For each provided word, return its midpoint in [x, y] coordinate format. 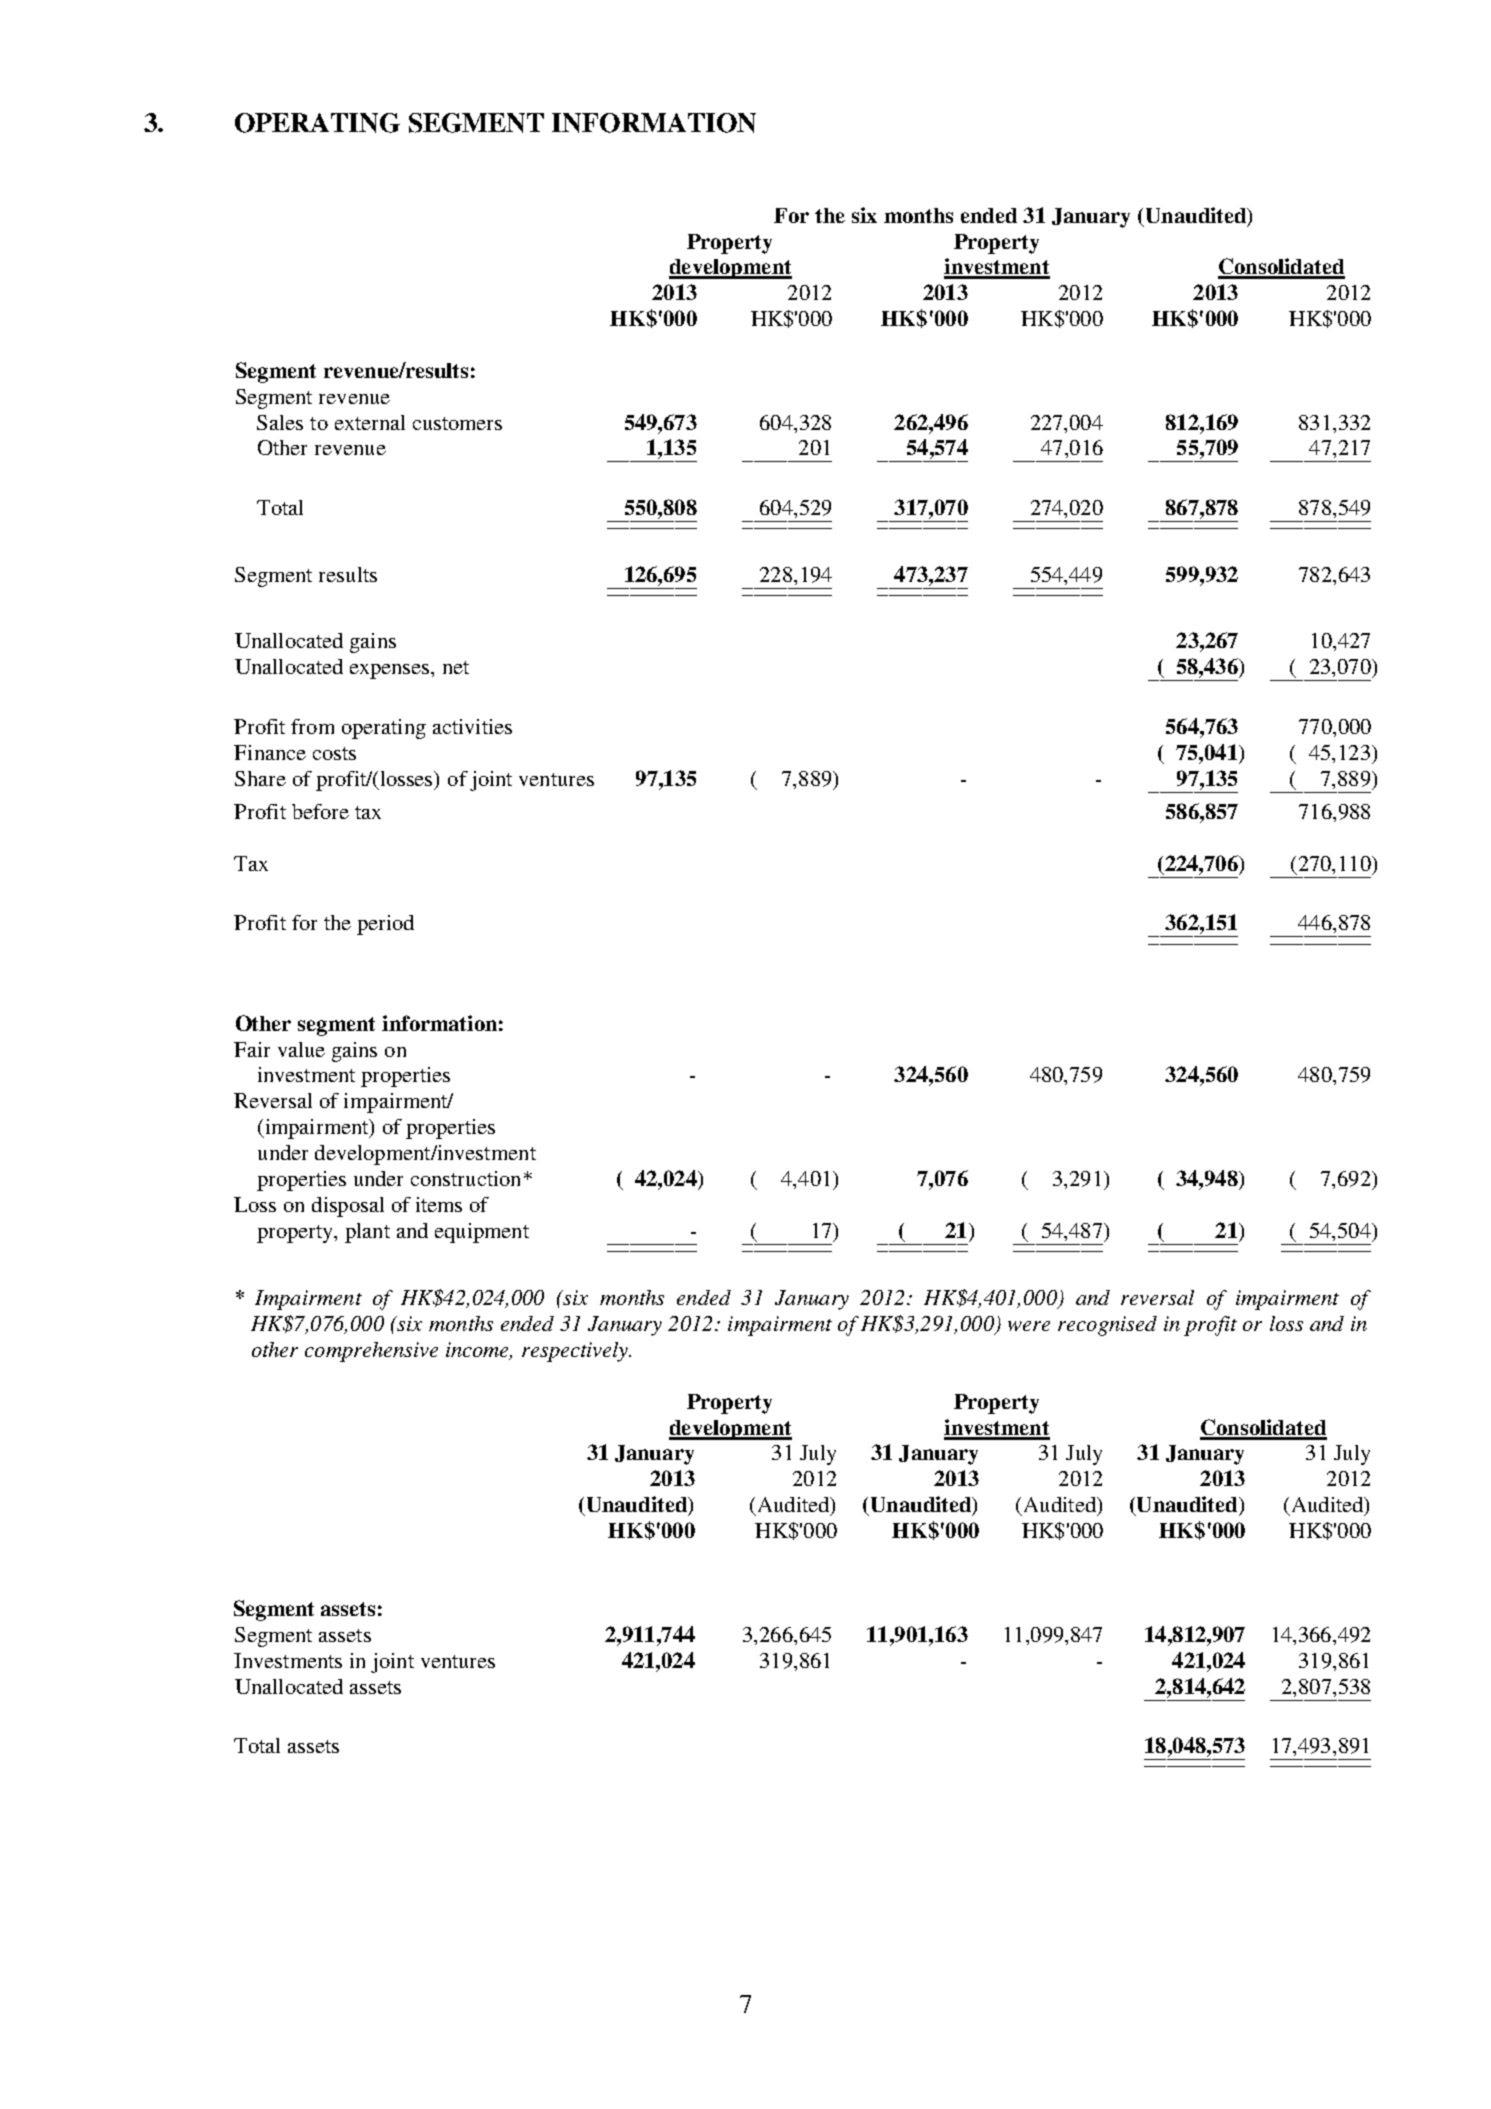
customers [457, 423]
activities [472, 726]
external [370, 422]
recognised [1107, 1326]
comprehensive [371, 1352]
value [301, 1049]
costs [334, 753]
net [456, 667]
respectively [576, 1352]
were [1029, 1326]
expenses [391, 671]
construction [465, 1178]
